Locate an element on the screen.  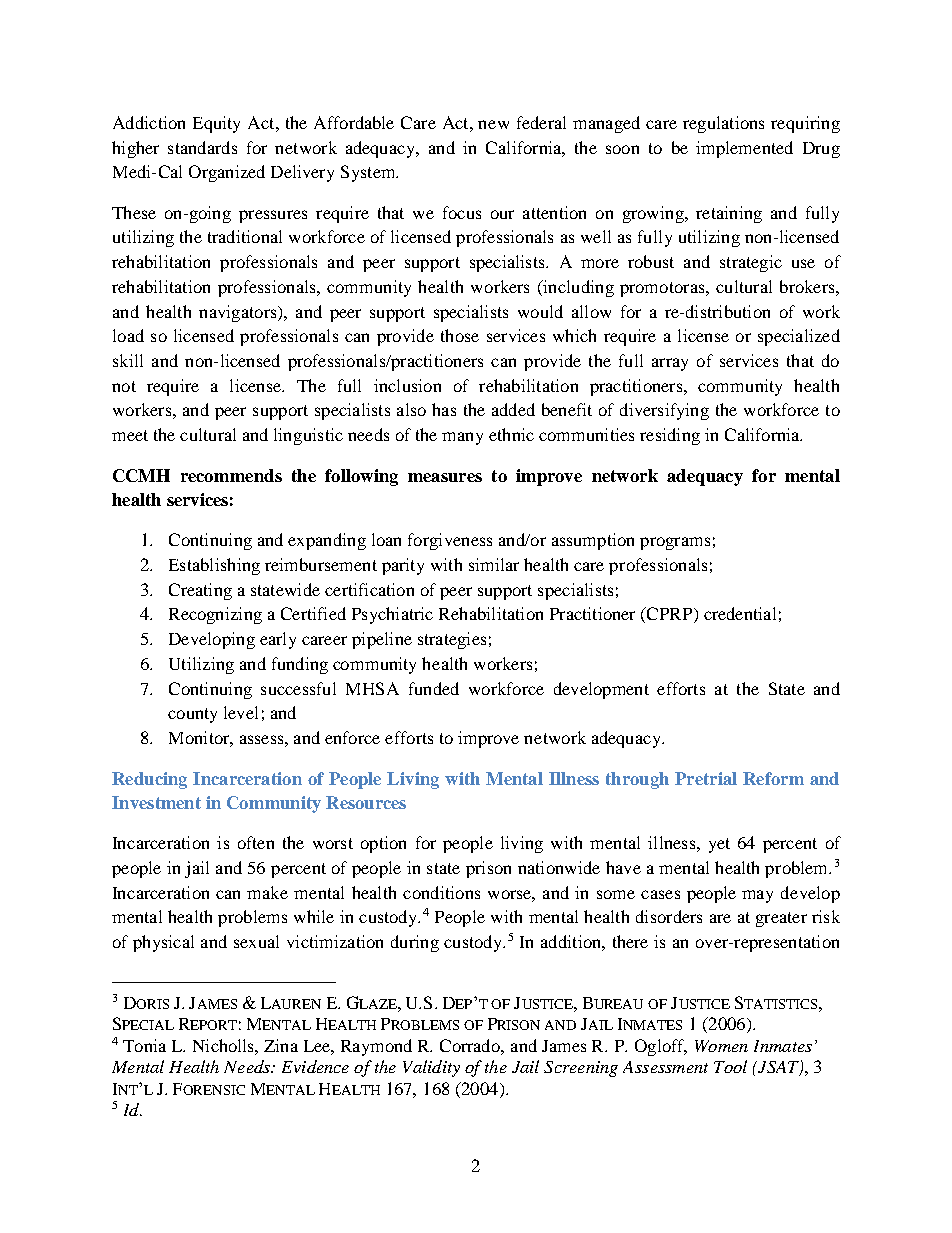
skill is located at coordinates (128, 360).
